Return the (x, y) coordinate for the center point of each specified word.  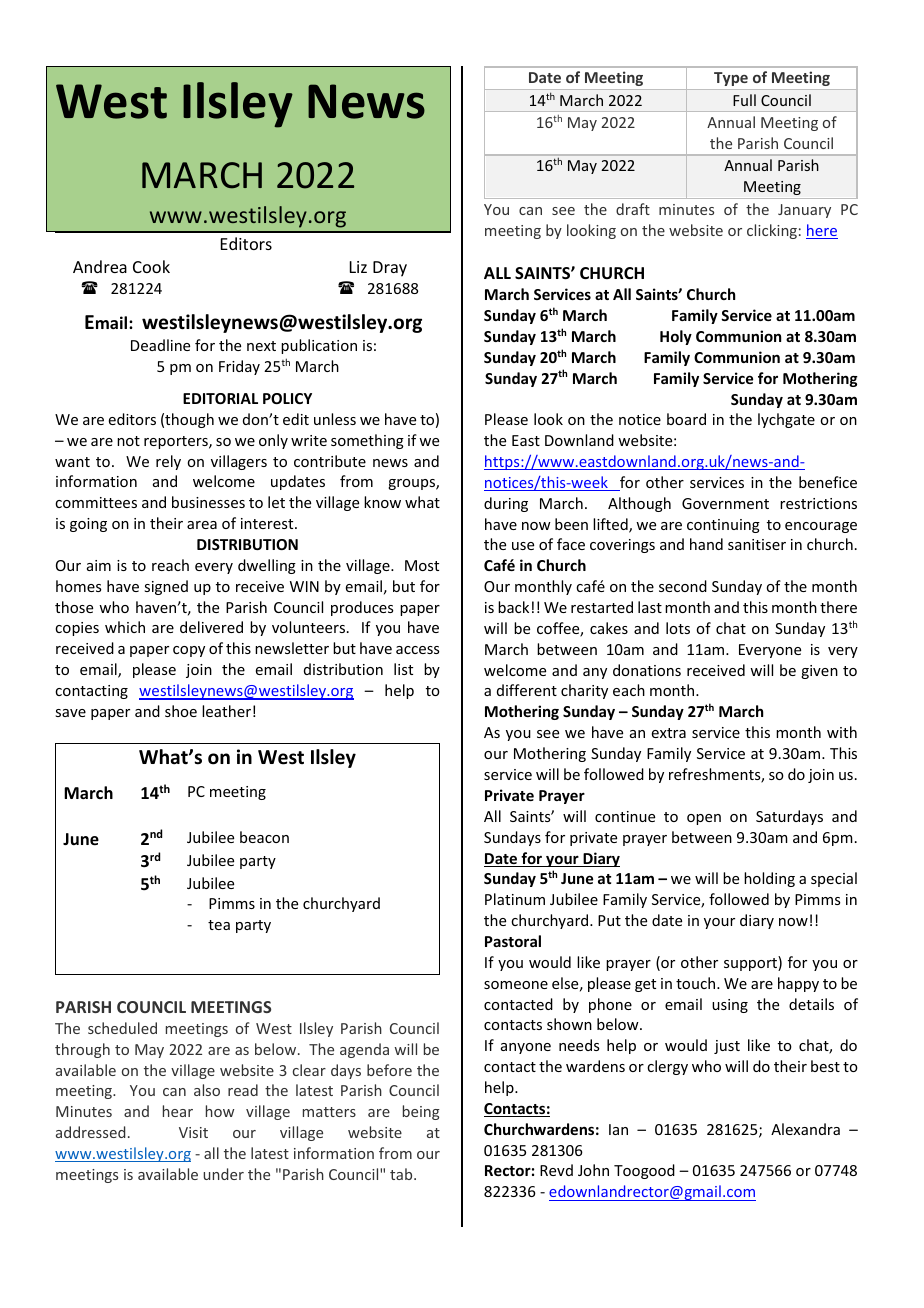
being (421, 1112)
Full (744, 100)
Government (725, 503)
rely (168, 462)
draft (633, 209)
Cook (151, 266)
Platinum (515, 899)
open (704, 819)
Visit (193, 1132)
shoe (181, 711)
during (506, 504)
